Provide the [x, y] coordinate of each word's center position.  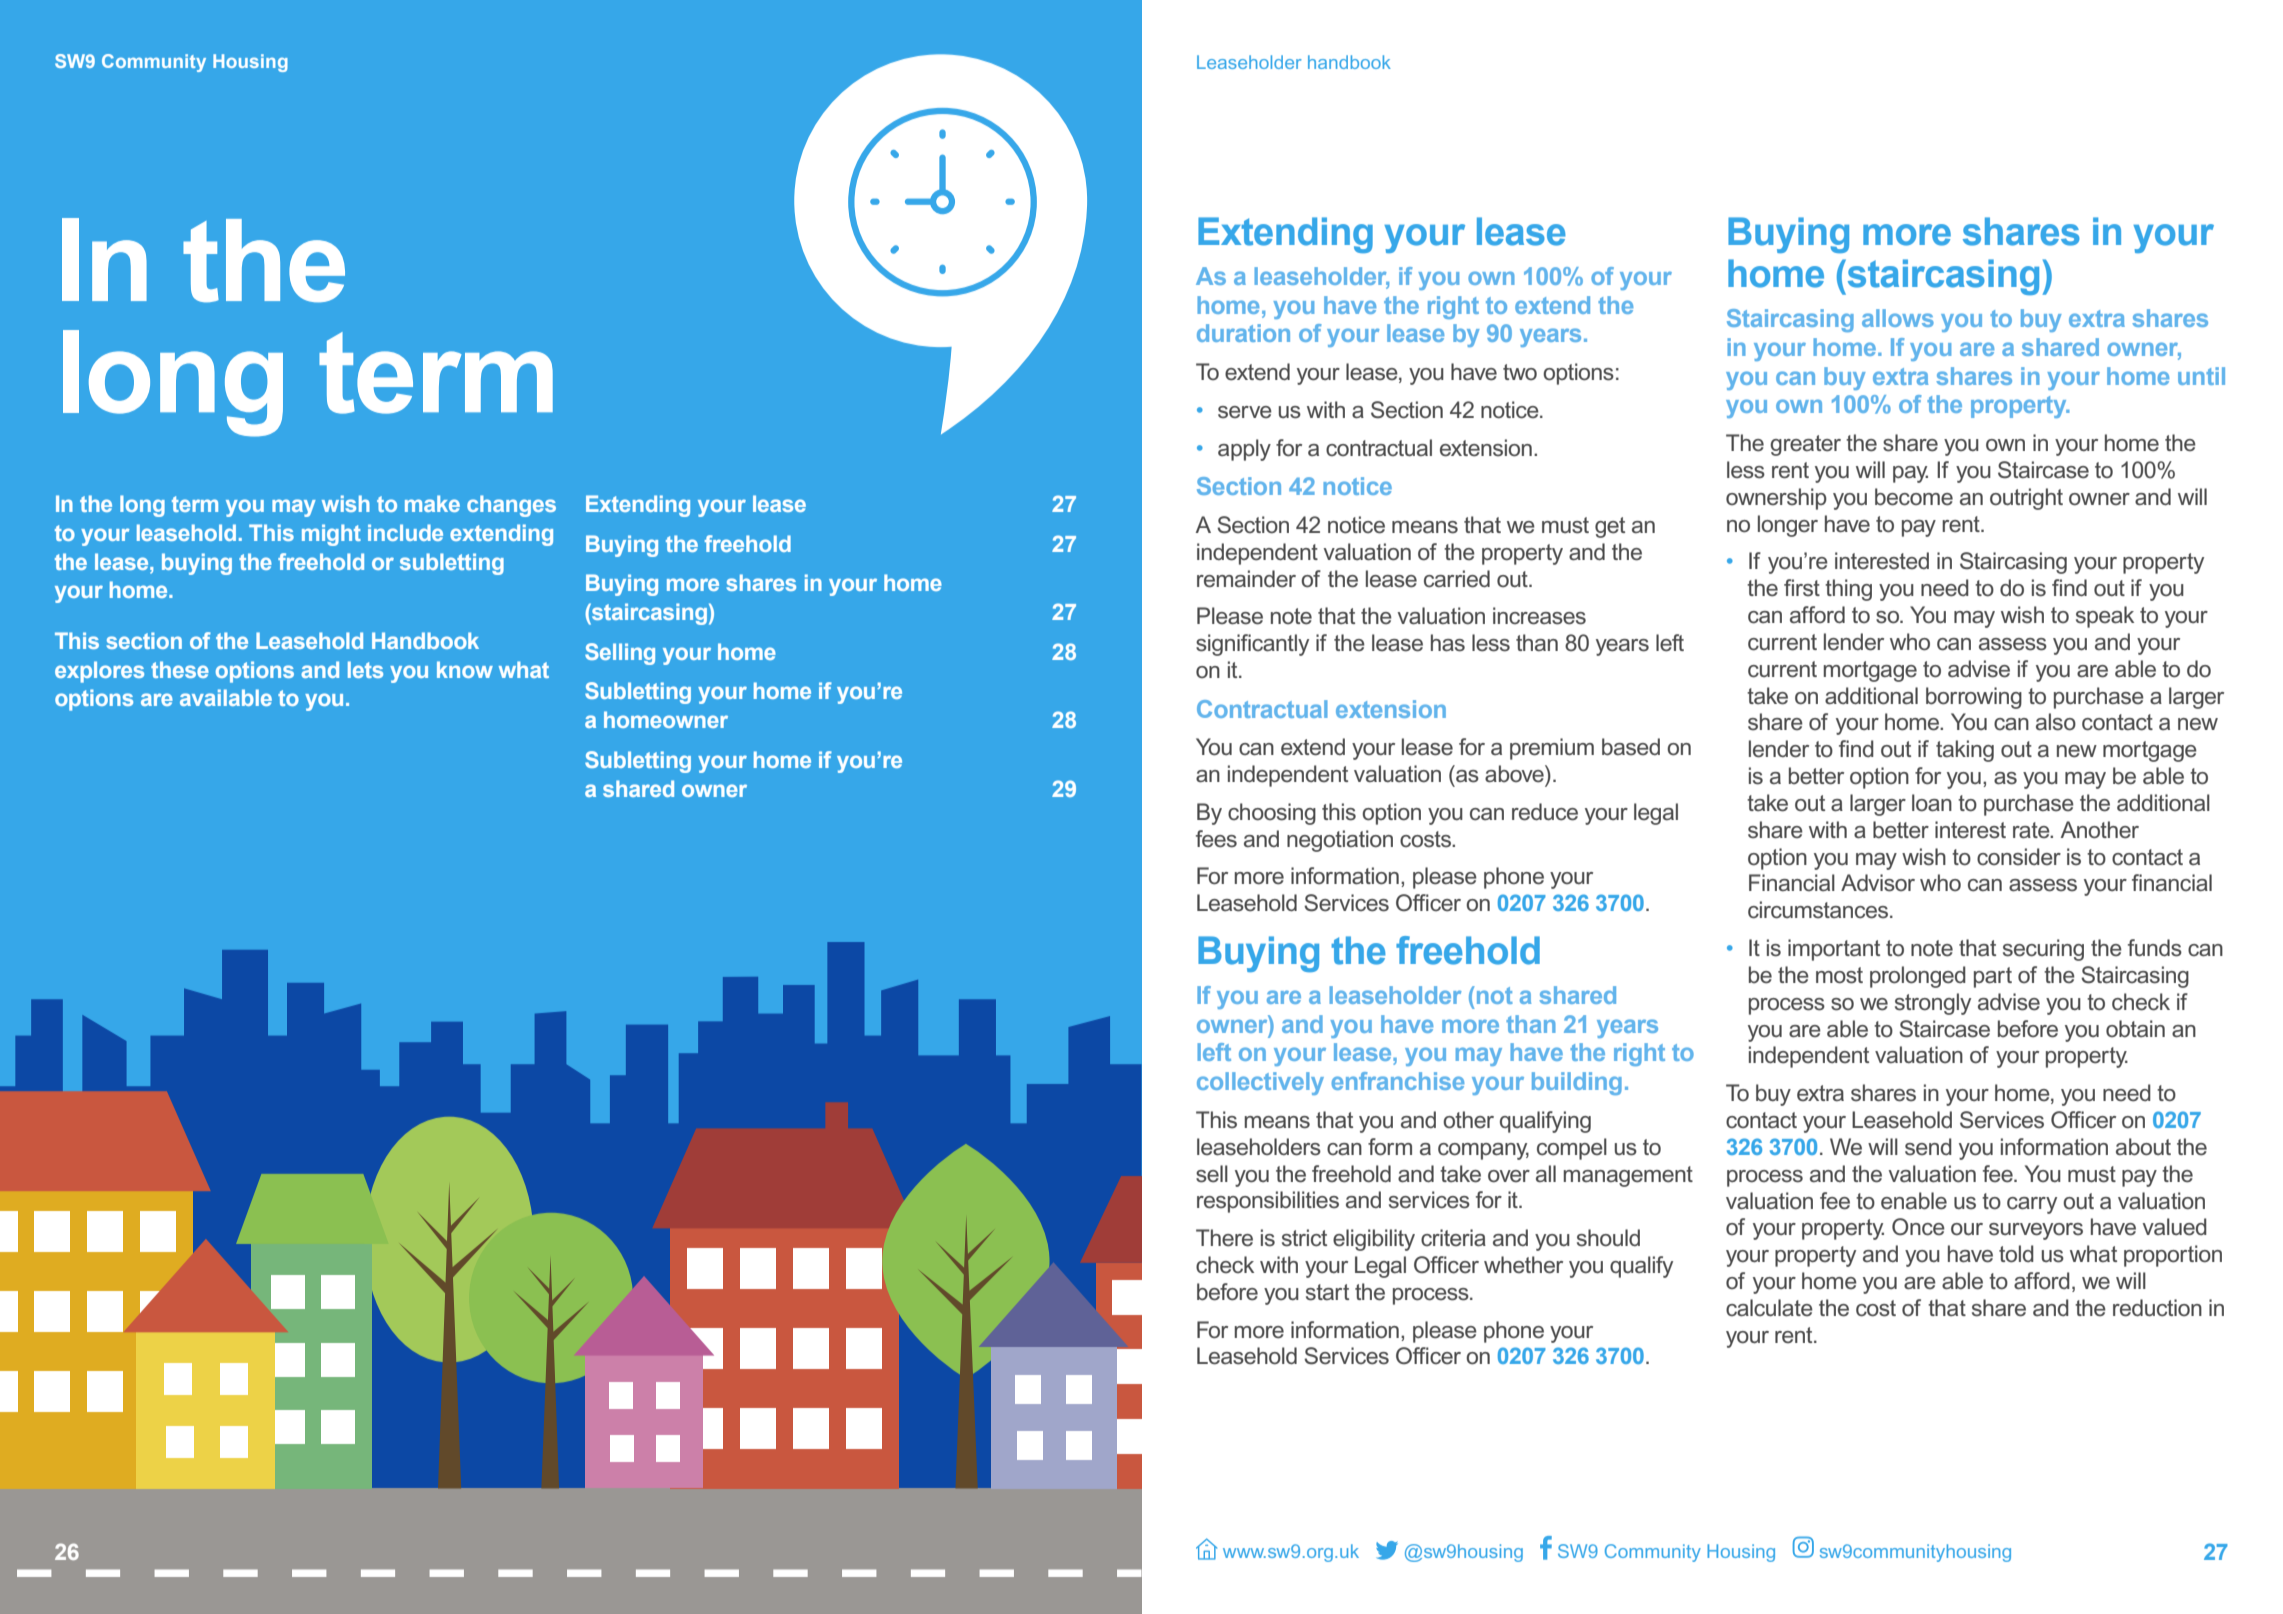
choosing [1272, 814]
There [1224, 1238]
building [1577, 1083]
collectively [1260, 1083]
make [432, 503]
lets [365, 669]
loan [1932, 803]
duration [1243, 333]
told [2016, 1254]
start [1327, 1292]
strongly [1933, 1004]
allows [1898, 318]
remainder [1246, 579]
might [331, 535]
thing [1848, 590]
